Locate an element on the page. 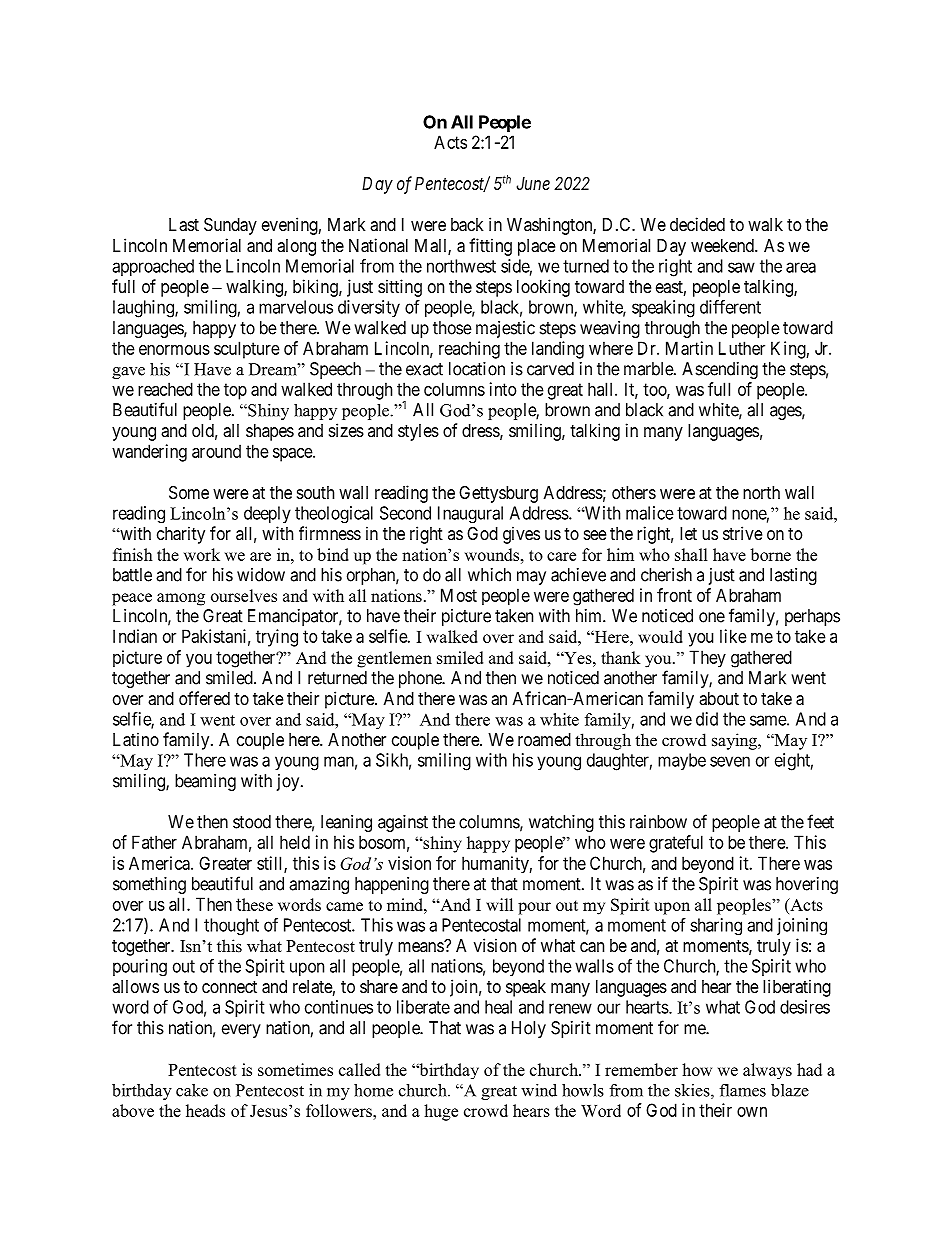 This image has width=952, height=1233. huge is located at coordinates (441, 1112).
